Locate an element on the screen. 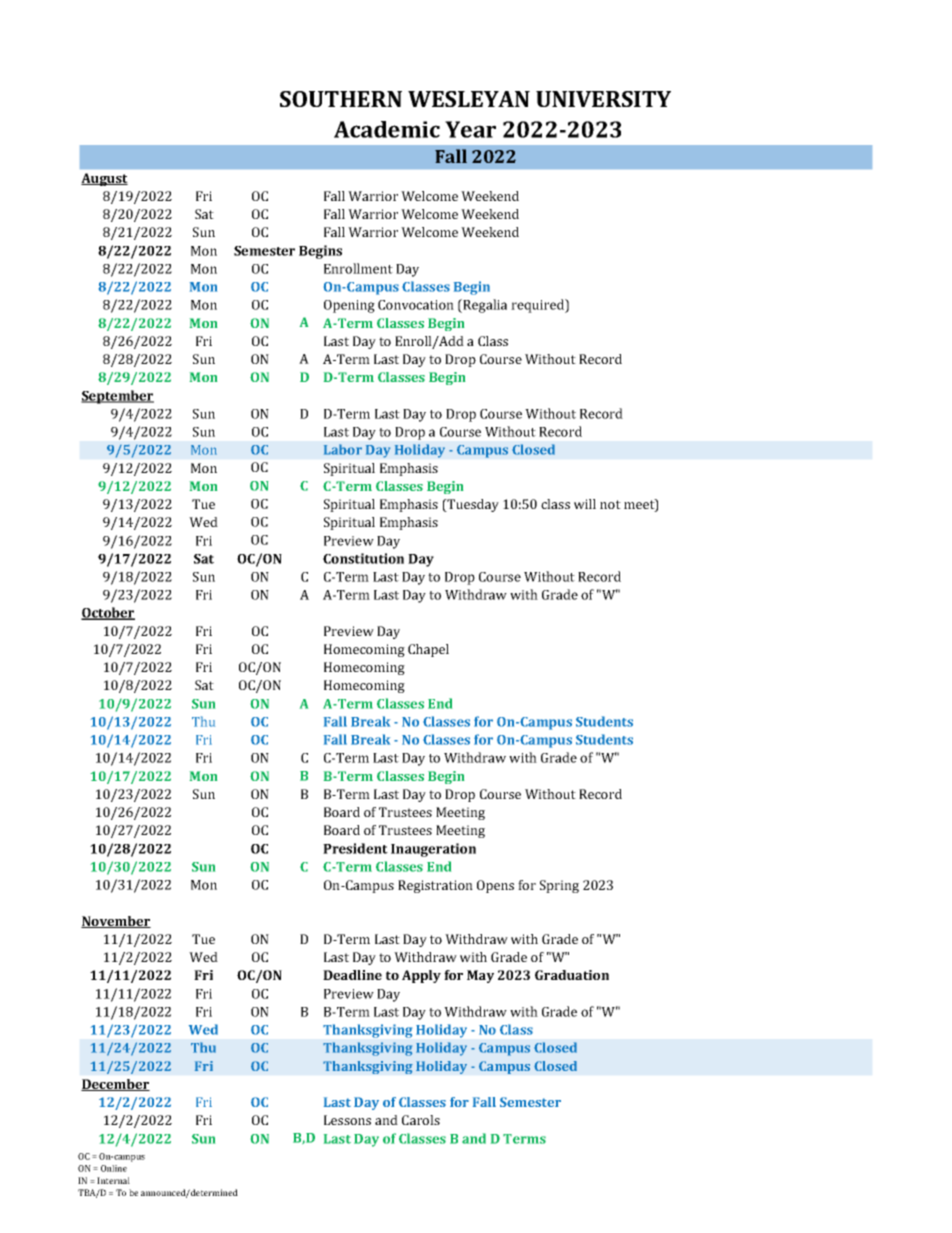  President is located at coordinates (355, 848).
